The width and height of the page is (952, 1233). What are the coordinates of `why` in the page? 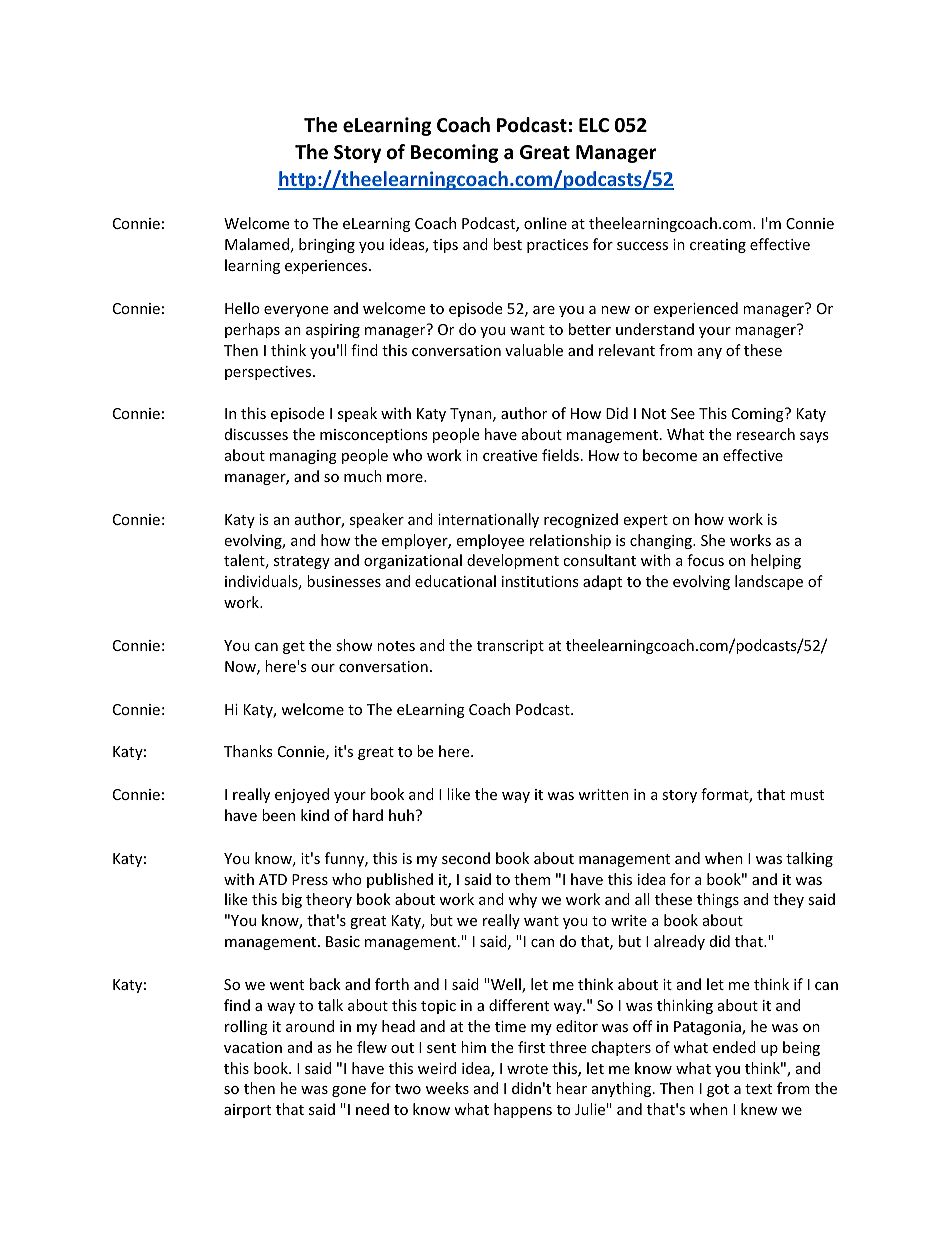 It's located at (522, 900).
